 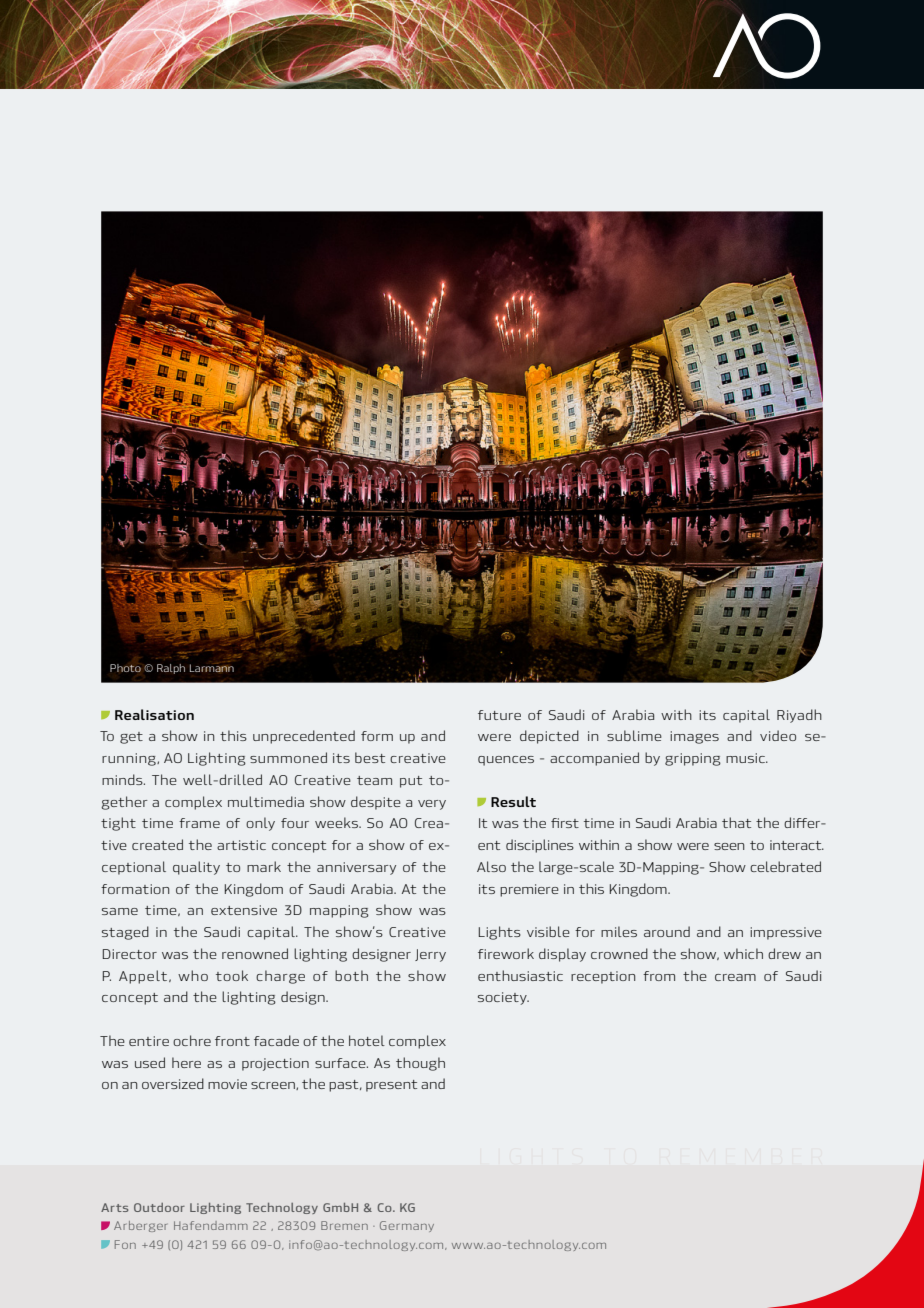 I want to click on frame, so click(x=199, y=823).
